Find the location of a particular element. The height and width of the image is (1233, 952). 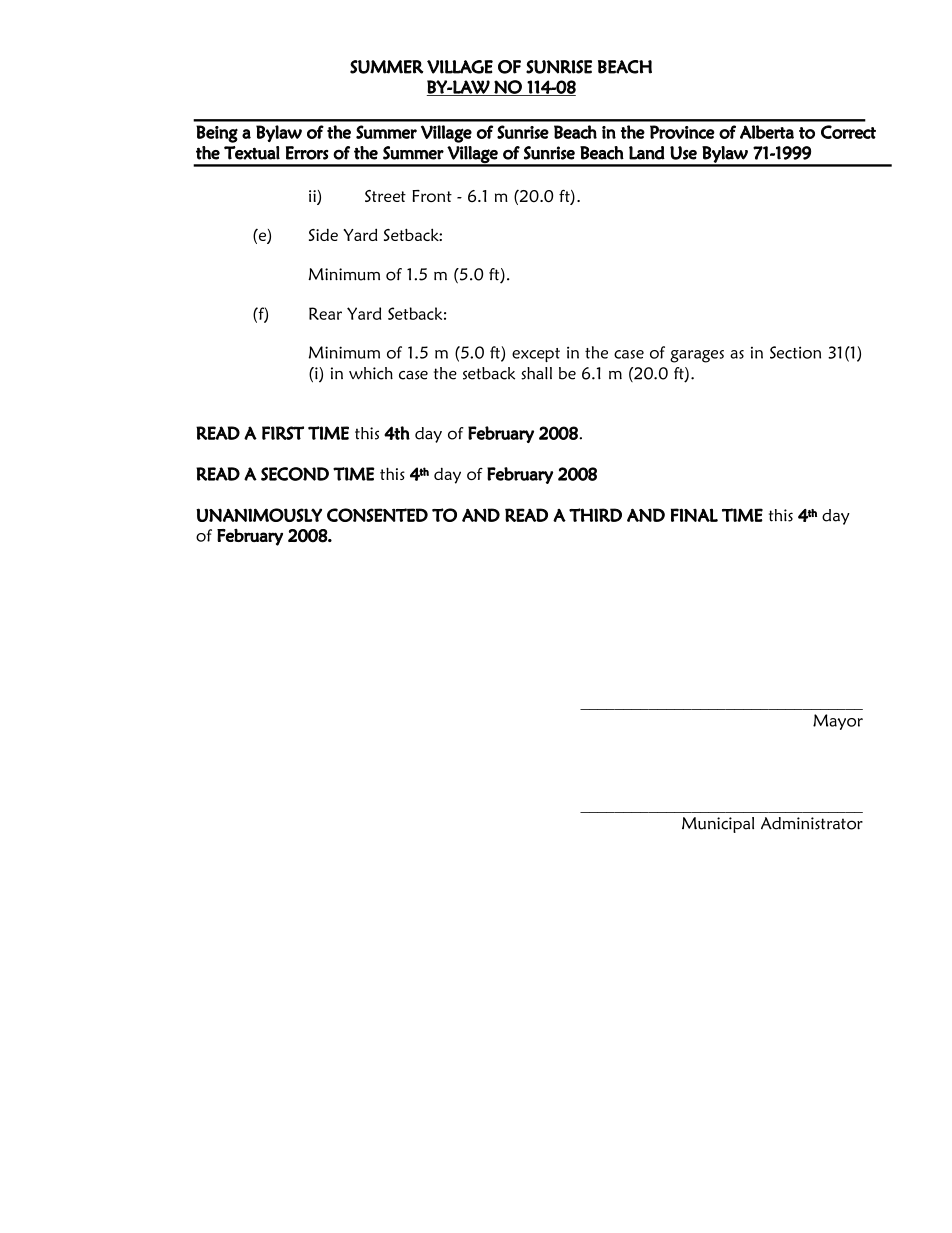

Municipal is located at coordinates (718, 825).
